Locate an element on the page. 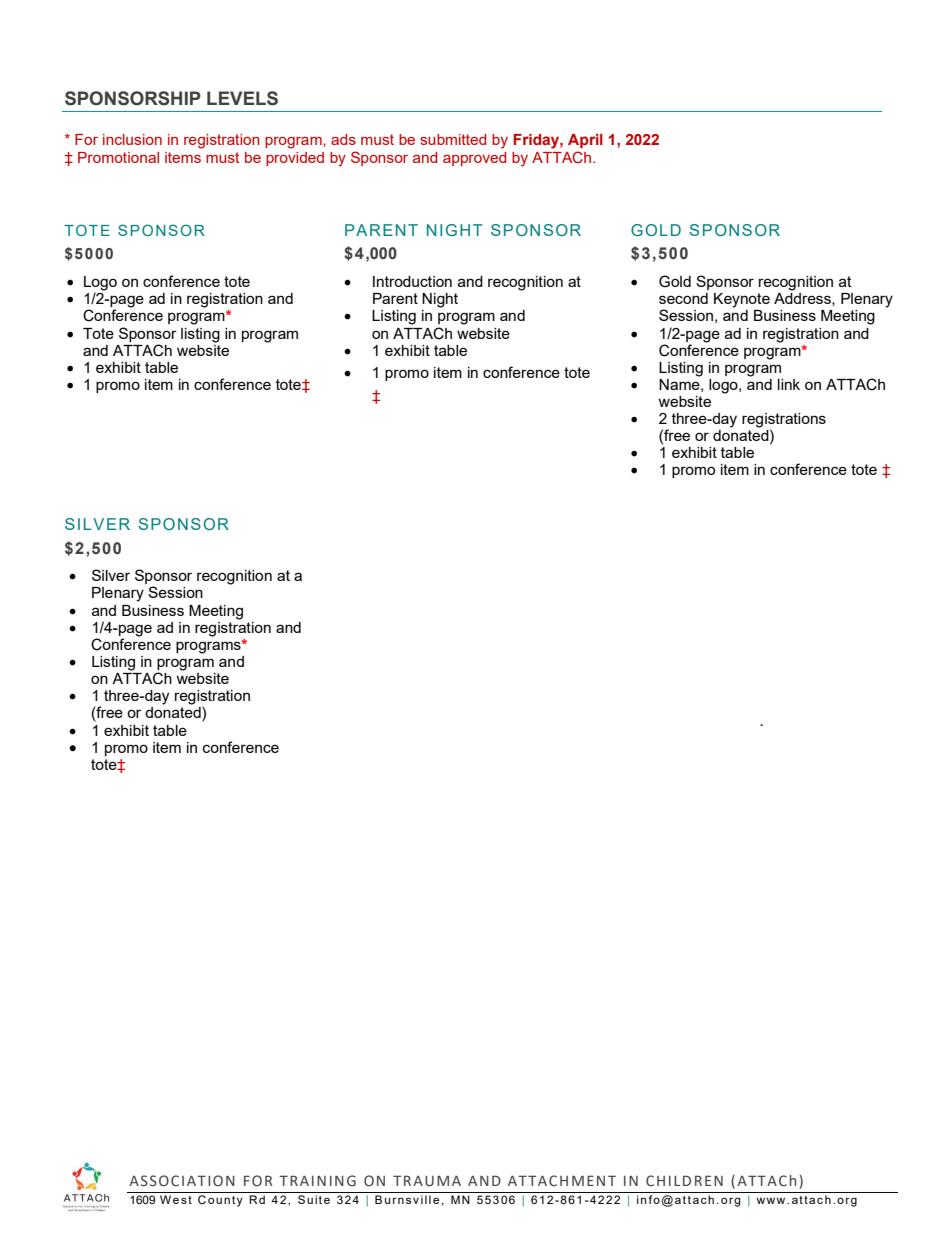 The height and width of the page is (1233, 952). inclusion is located at coordinates (132, 139).
